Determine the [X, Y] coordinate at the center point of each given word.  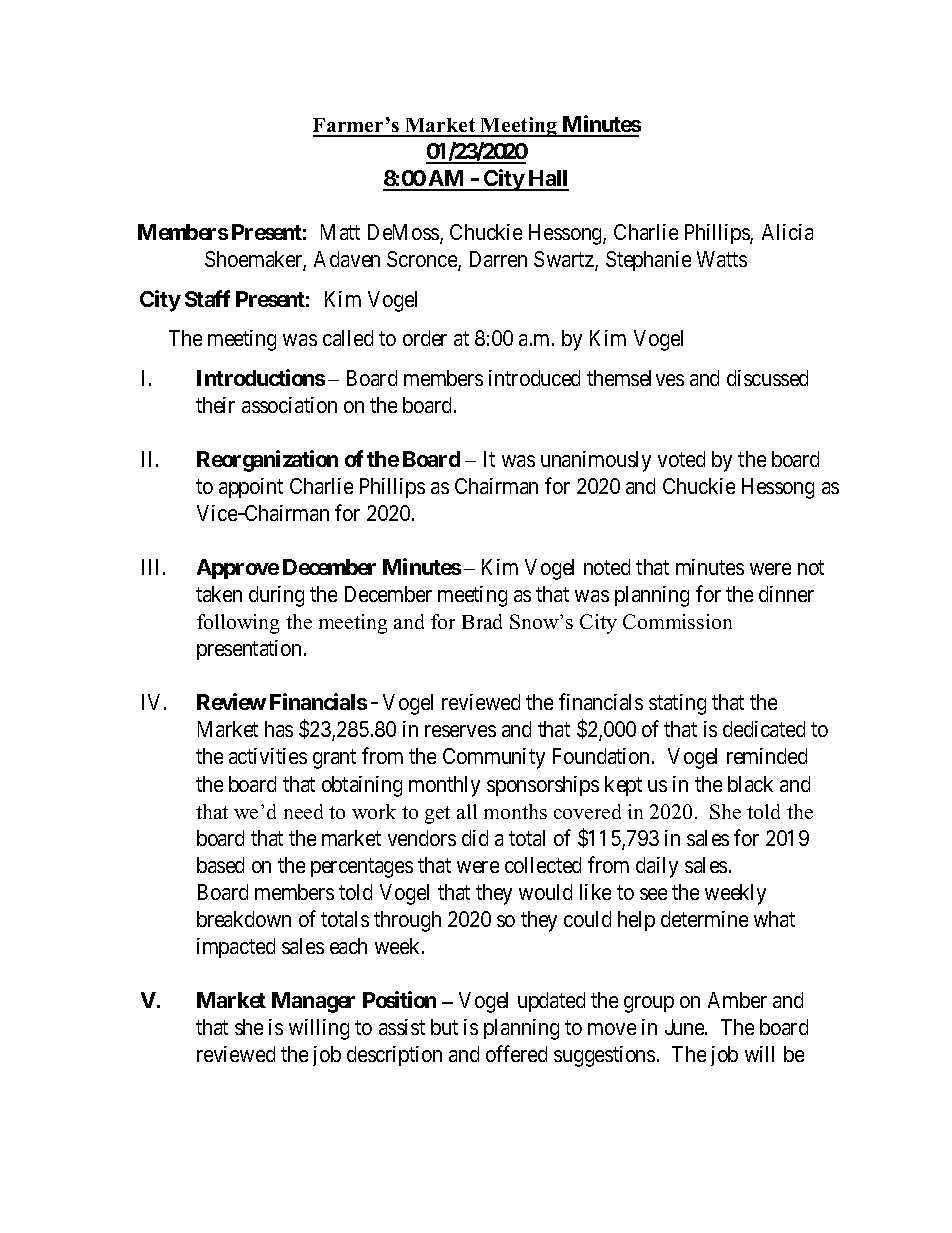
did [475, 838]
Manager [313, 1002]
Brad [482, 621]
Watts [722, 259]
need [303, 811]
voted [681, 459]
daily [657, 867]
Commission [677, 621]
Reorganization [267, 461]
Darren [498, 259]
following [238, 624]
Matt [340, 232]
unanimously [596, 461]
